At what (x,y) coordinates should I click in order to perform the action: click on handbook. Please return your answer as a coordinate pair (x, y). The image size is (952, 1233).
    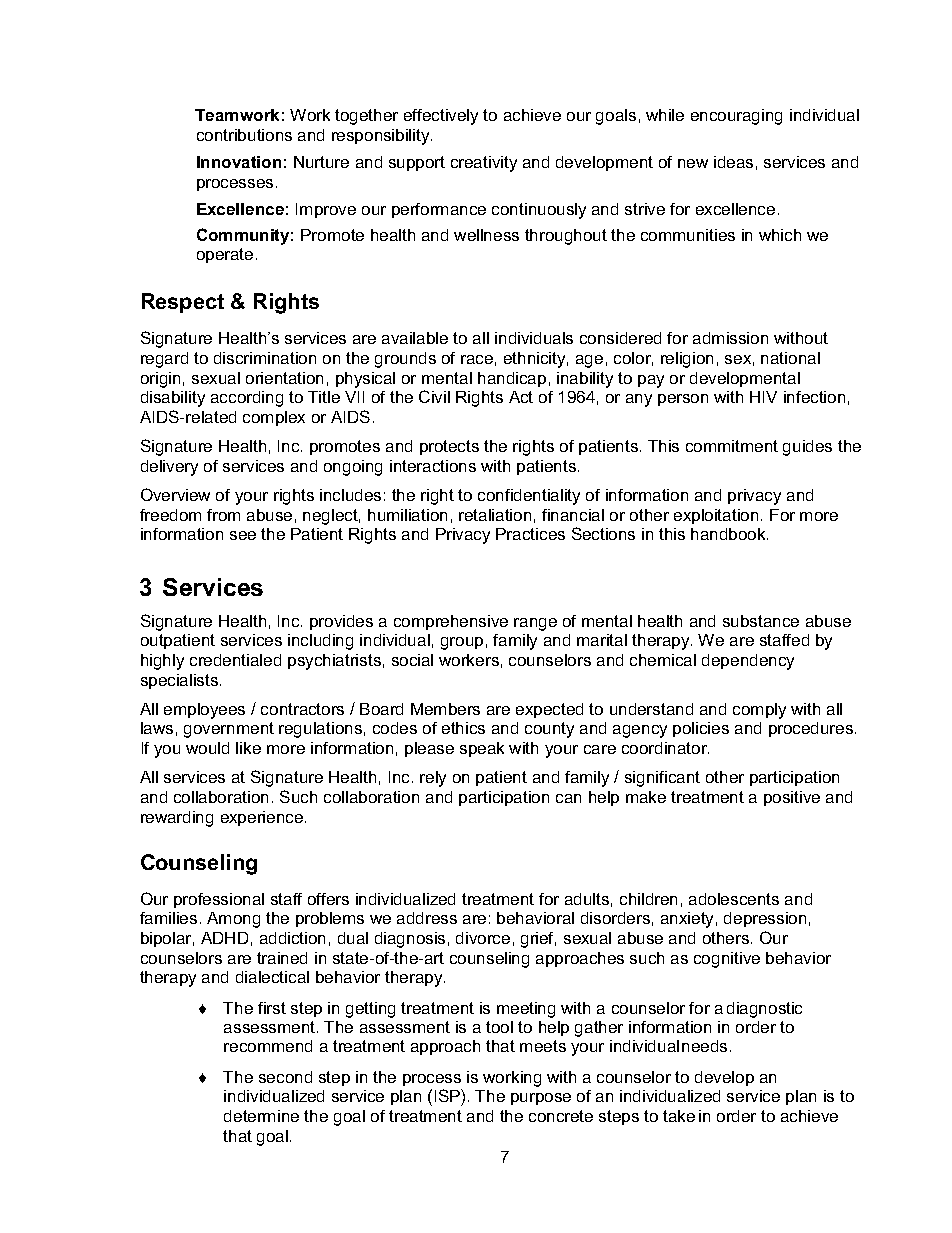
    Looking at the image, I should click on (729, 534).
